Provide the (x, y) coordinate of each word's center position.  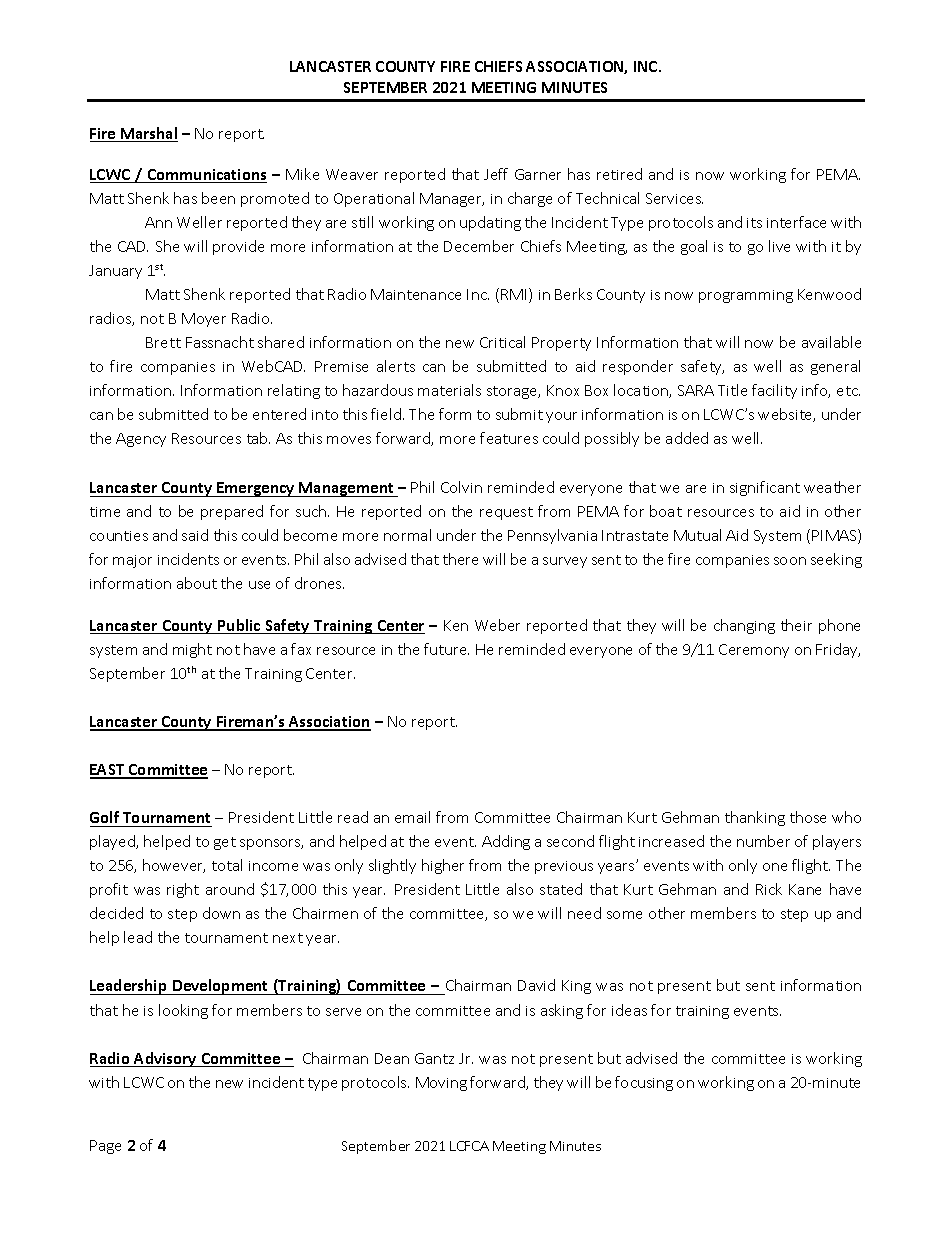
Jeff (496, 174)
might (192, 650)
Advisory (165, 1059)
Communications (206, 176)
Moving (441, 1084)
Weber (497, 625)
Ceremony (754, 651)
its (754, 223)
